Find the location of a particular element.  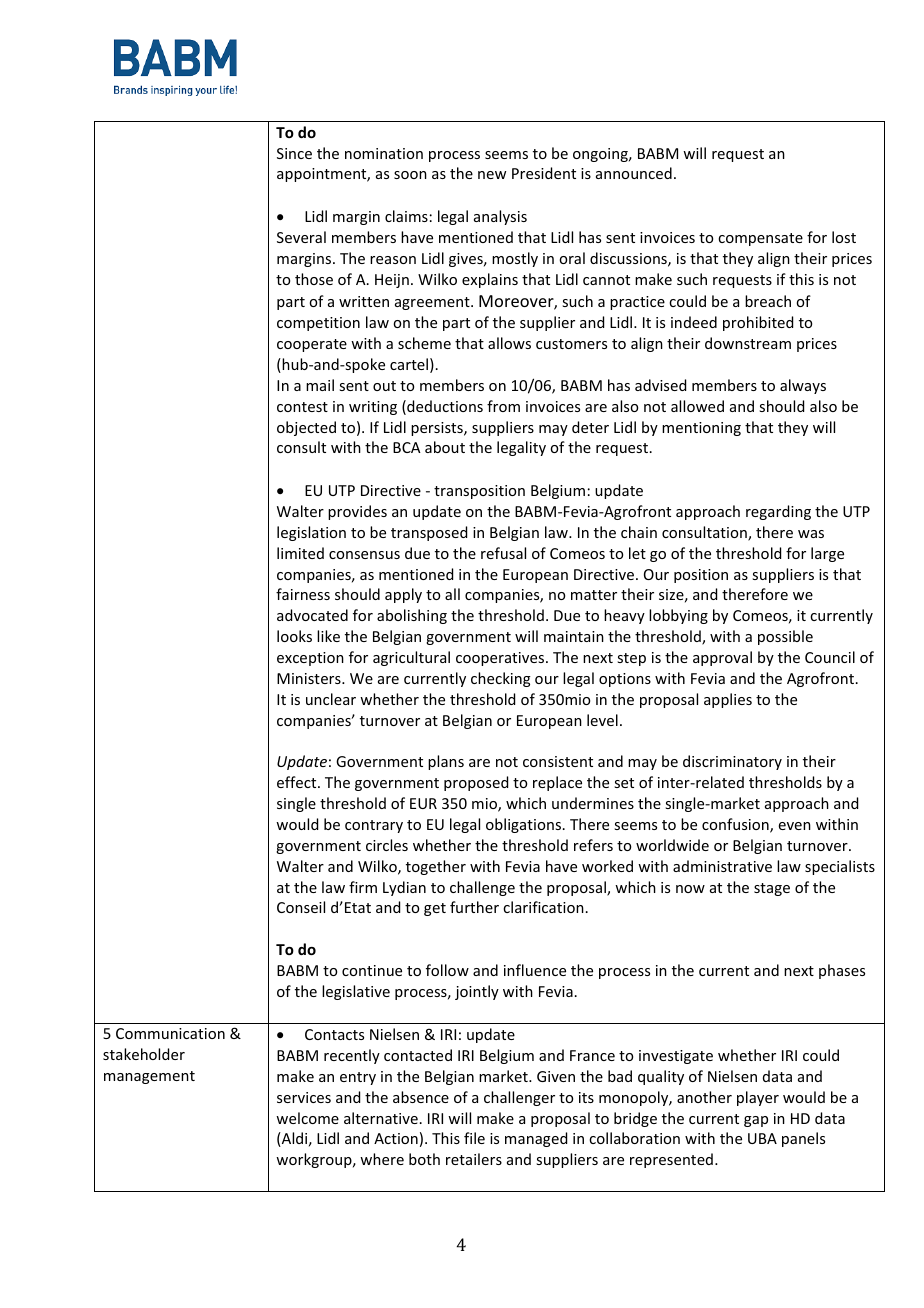

possible is located at coordinates (785, 637).
